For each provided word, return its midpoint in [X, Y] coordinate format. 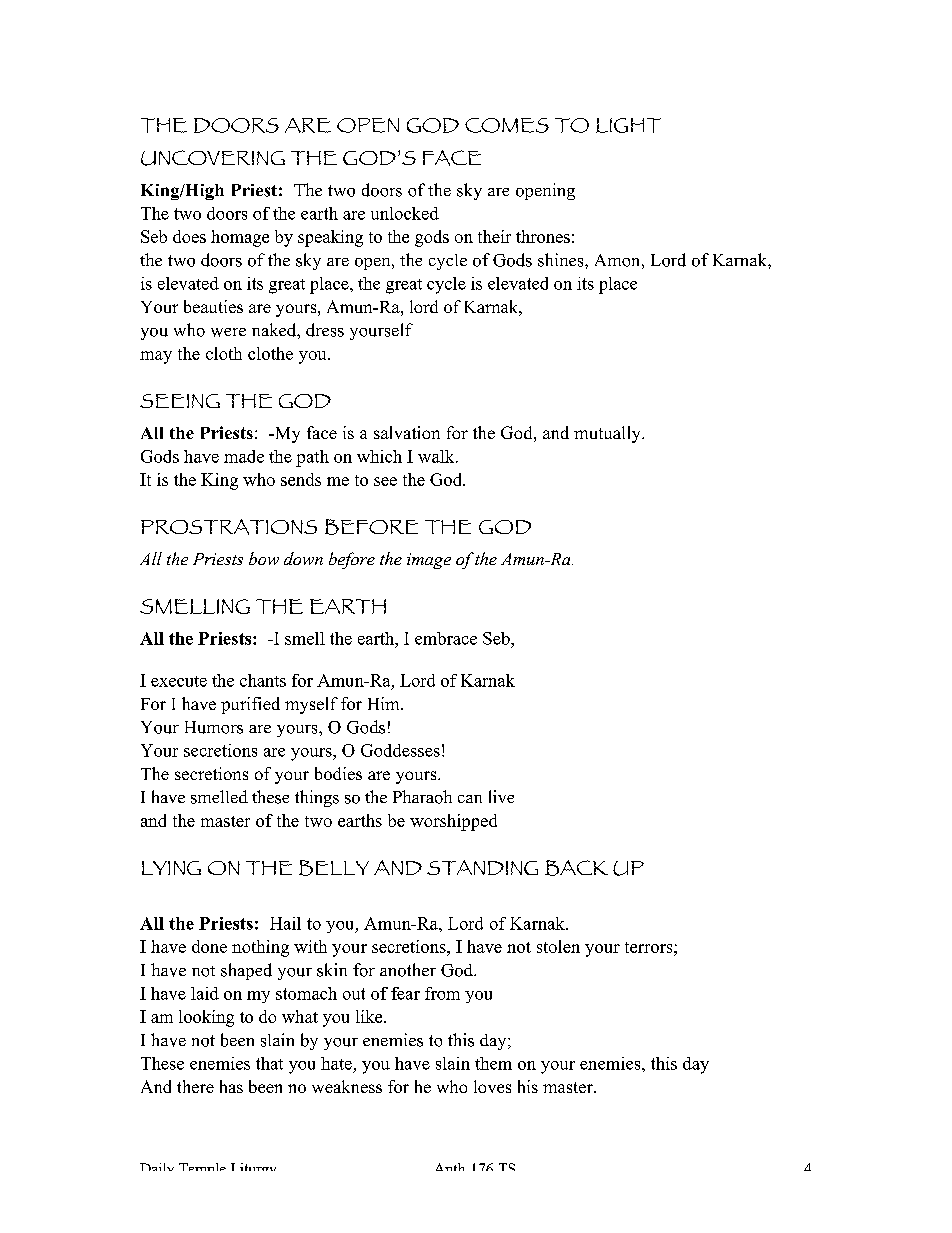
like [370, 1016]
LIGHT [628, 125]
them [493, 1063]
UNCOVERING [213, 158]
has [231, 1086]
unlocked [405, 213]
